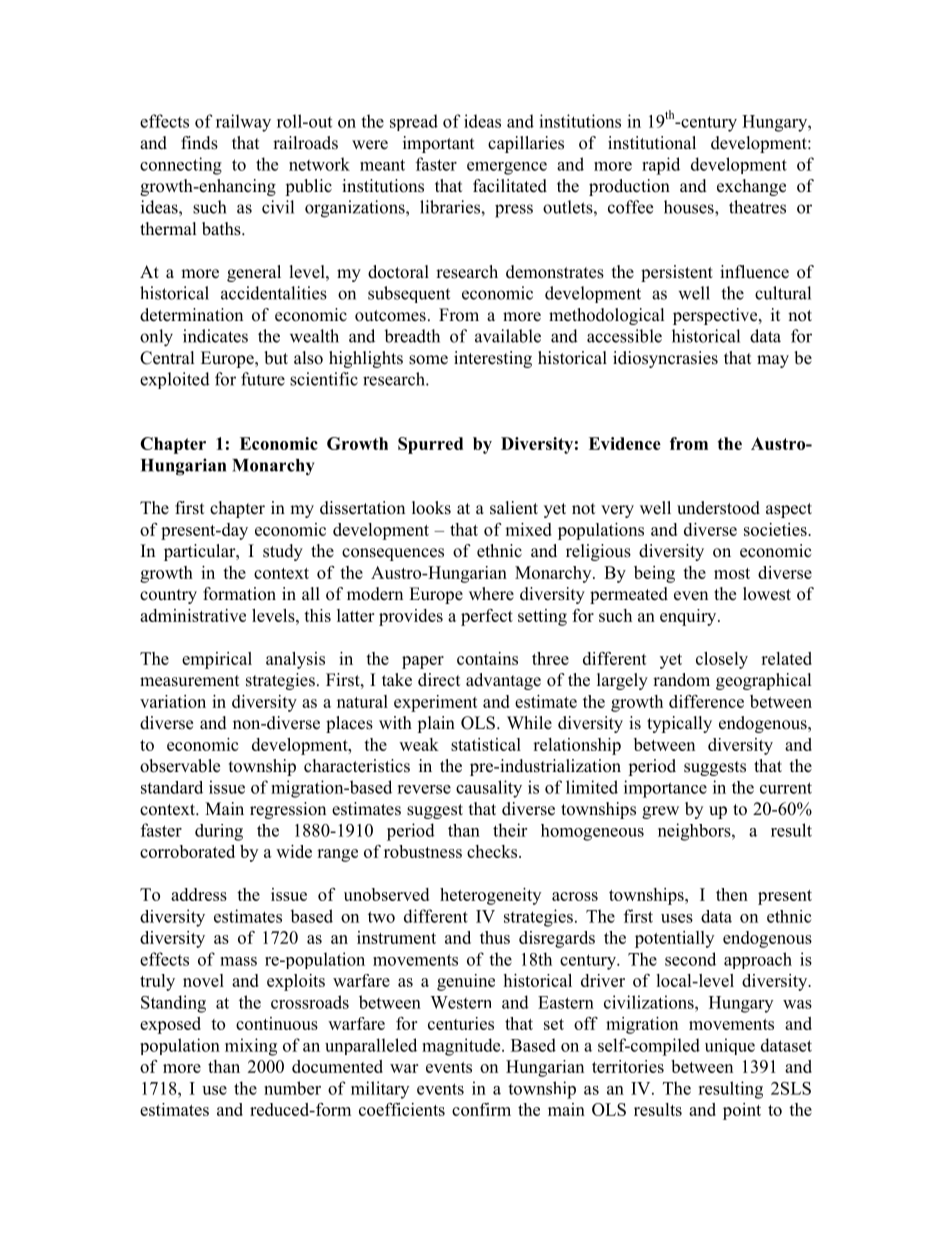 This screenshot has height=1233, width=952. I want to click on understood, so click(718, 508).
